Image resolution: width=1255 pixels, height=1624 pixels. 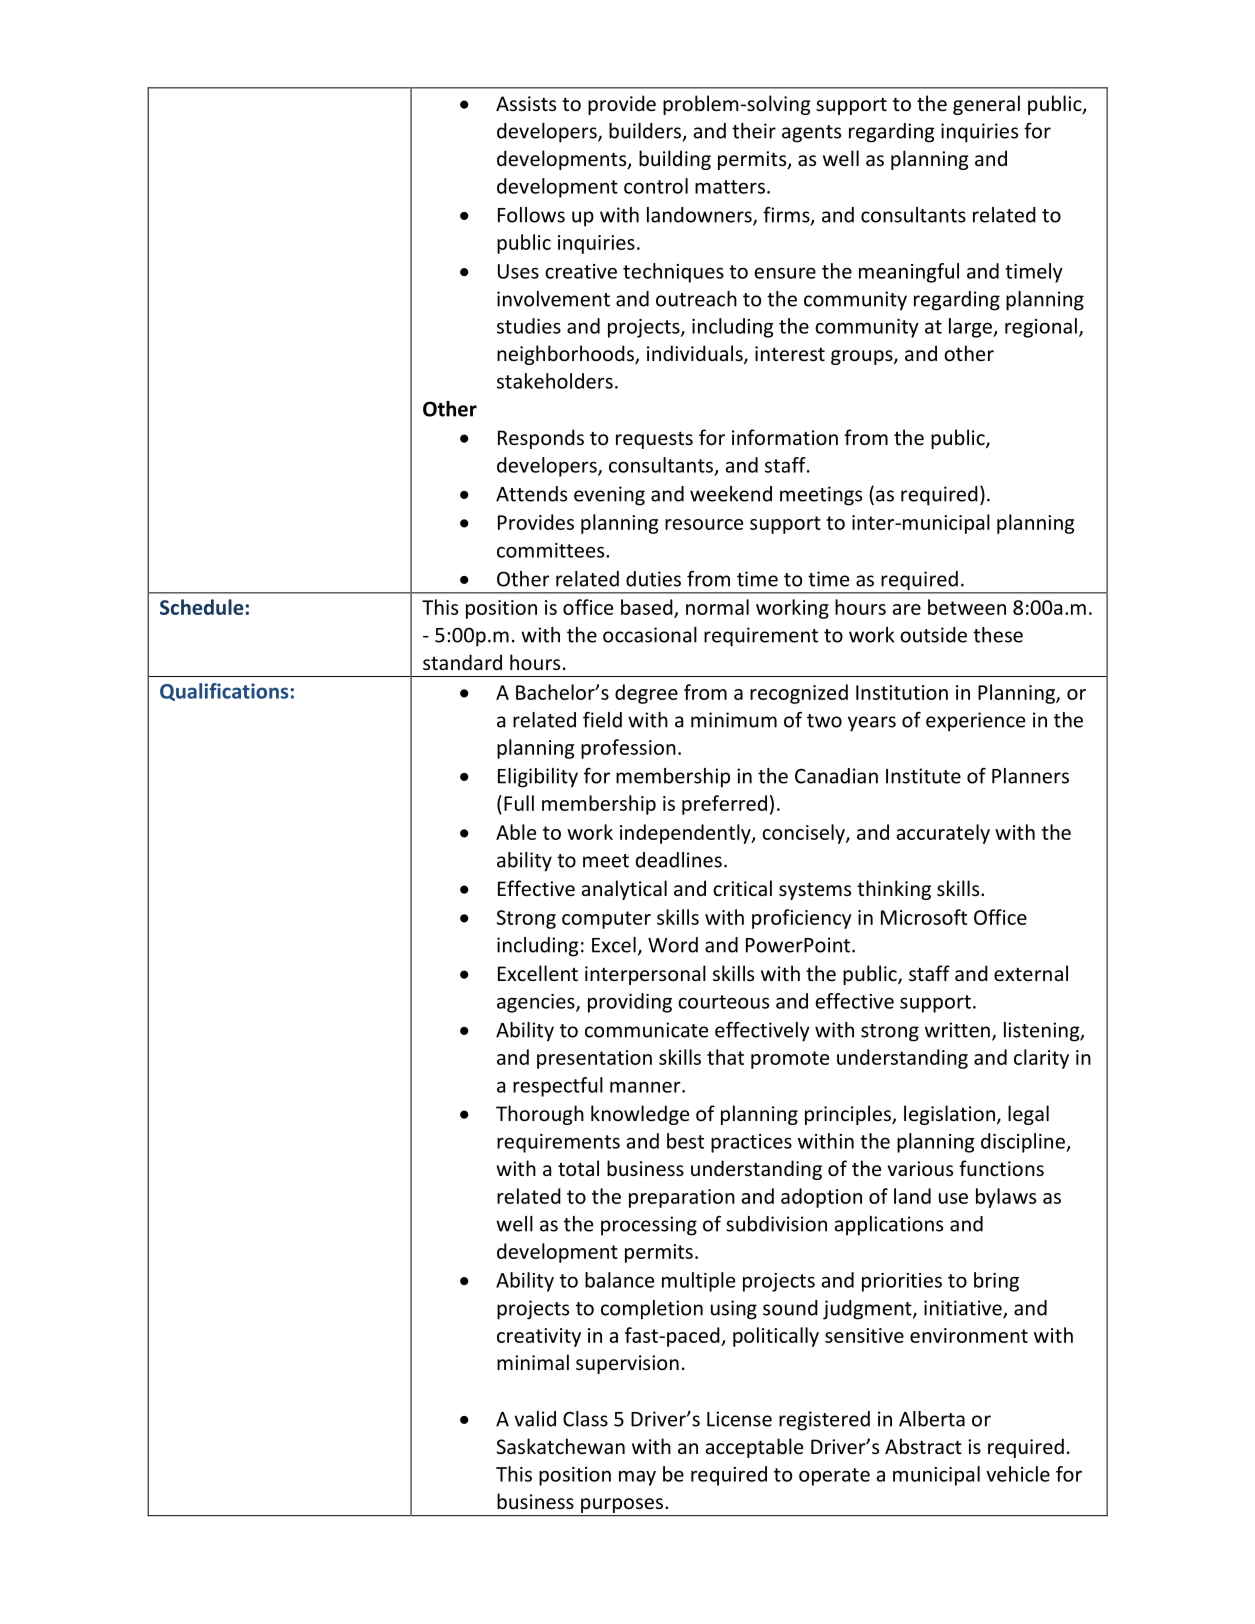 I want to click on agencies, so click(x=537, y=1003).
